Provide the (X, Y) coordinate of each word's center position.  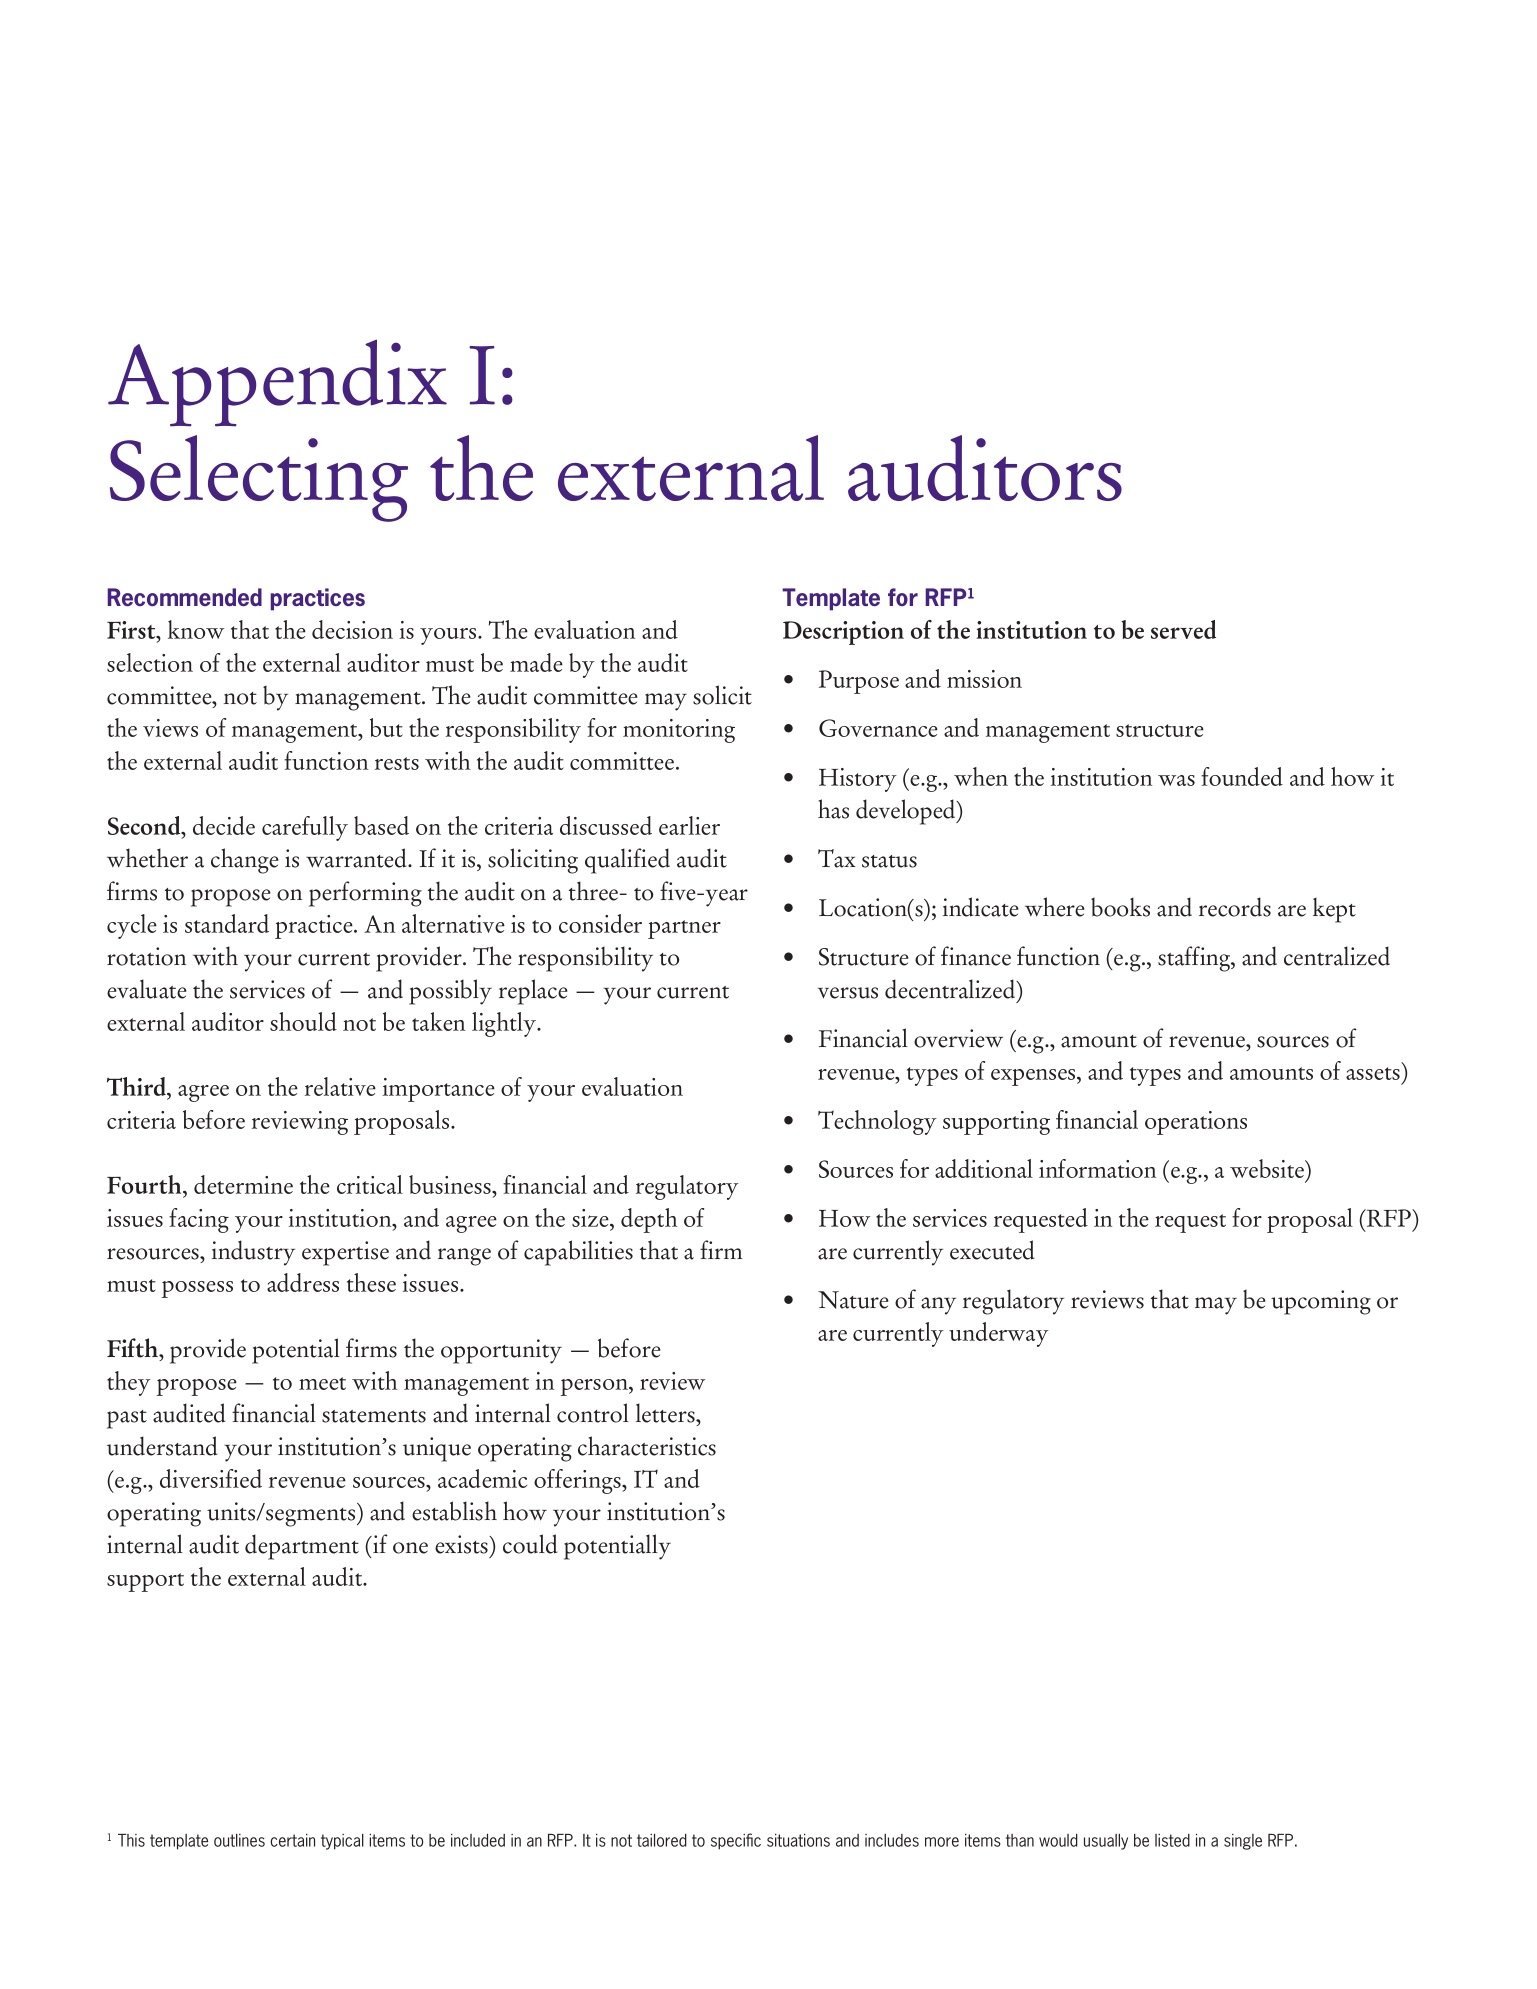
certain (292, 1840)
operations (1196, 1123)
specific (736, 1841)
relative (340, 1086)
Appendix (277, 383)
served (1183, 629)
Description (843, 633)
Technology (877, 1122)
